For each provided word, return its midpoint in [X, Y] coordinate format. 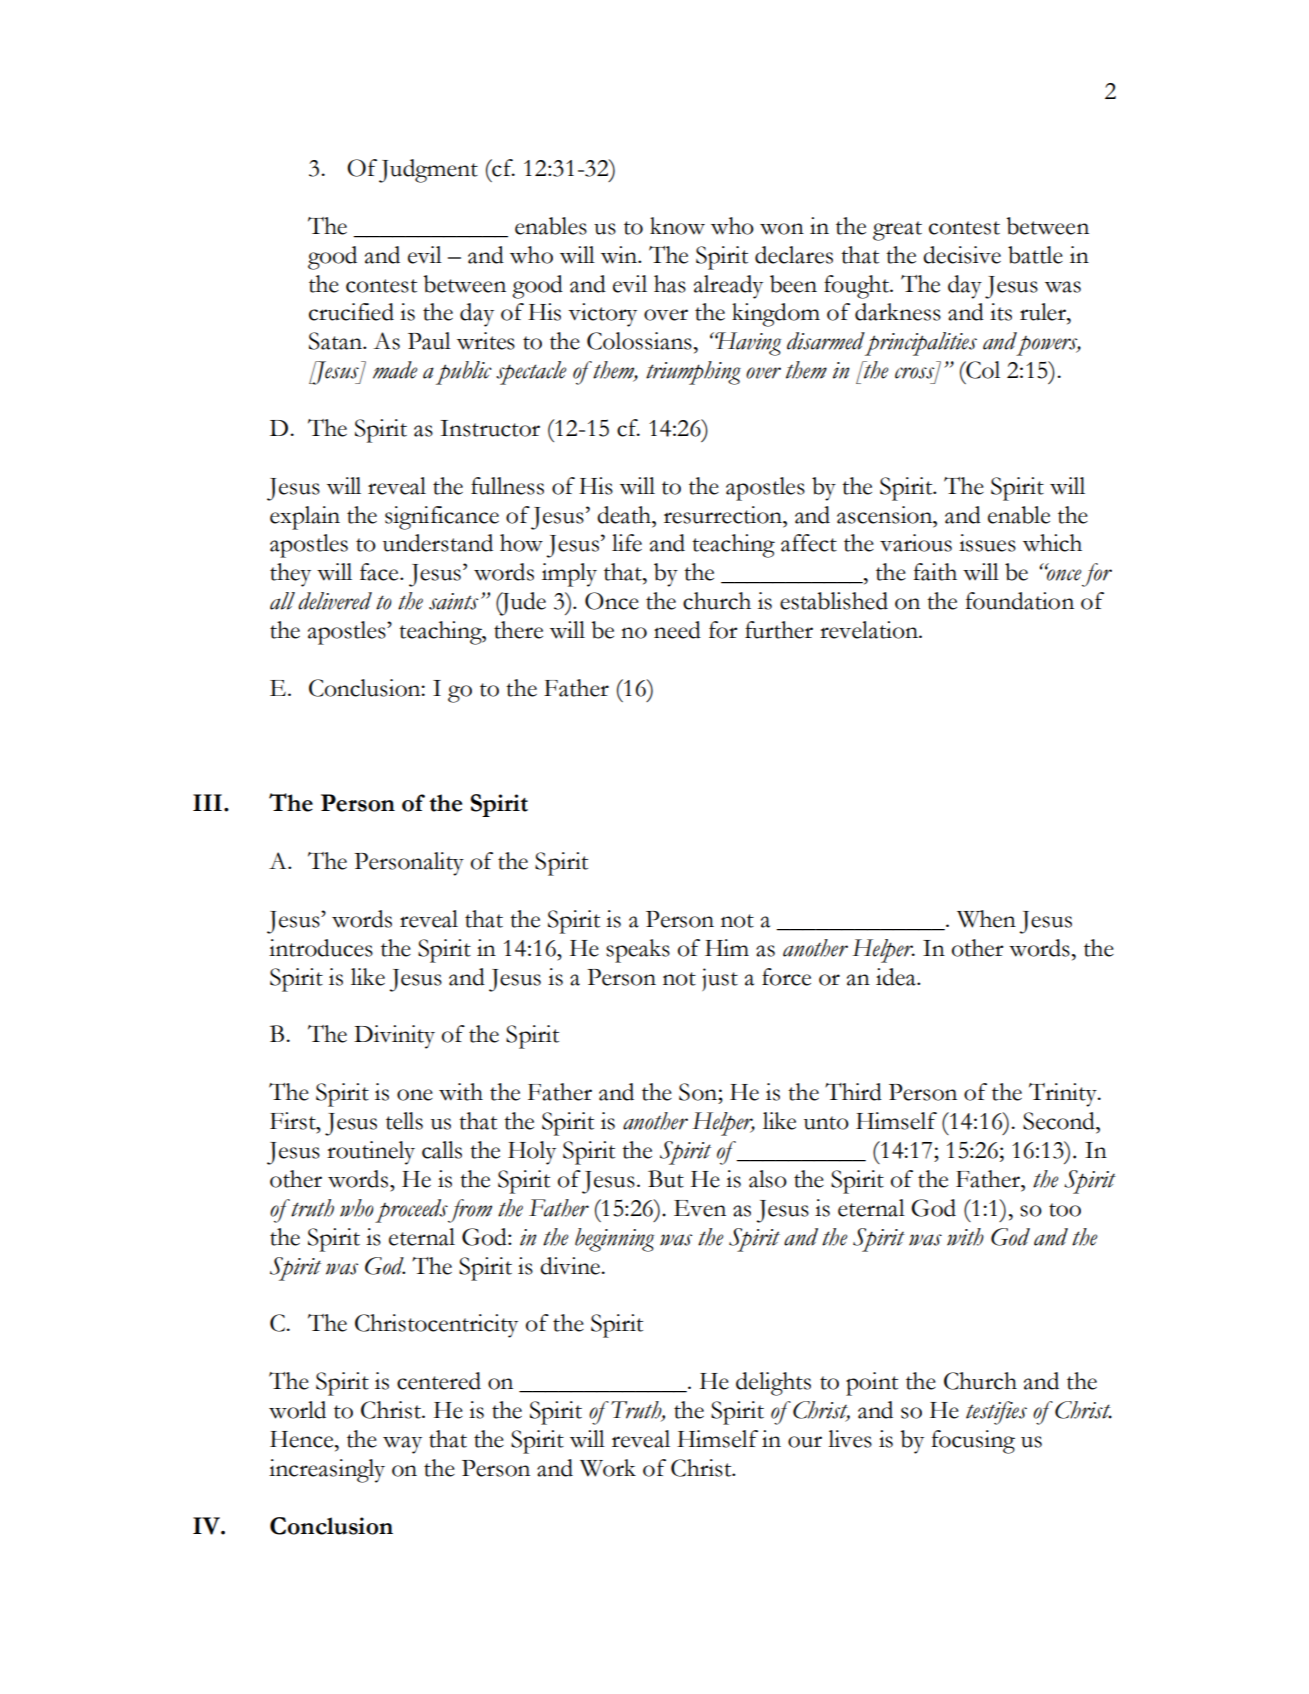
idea [897, 977]
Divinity [394, 1037]
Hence [303, 1439]
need [677, 630]
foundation [1019, 601]
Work [608, 1468]
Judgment [428, 171]
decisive [962, 255]
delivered [335, 601]
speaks [638, 951]
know [677, 226]
